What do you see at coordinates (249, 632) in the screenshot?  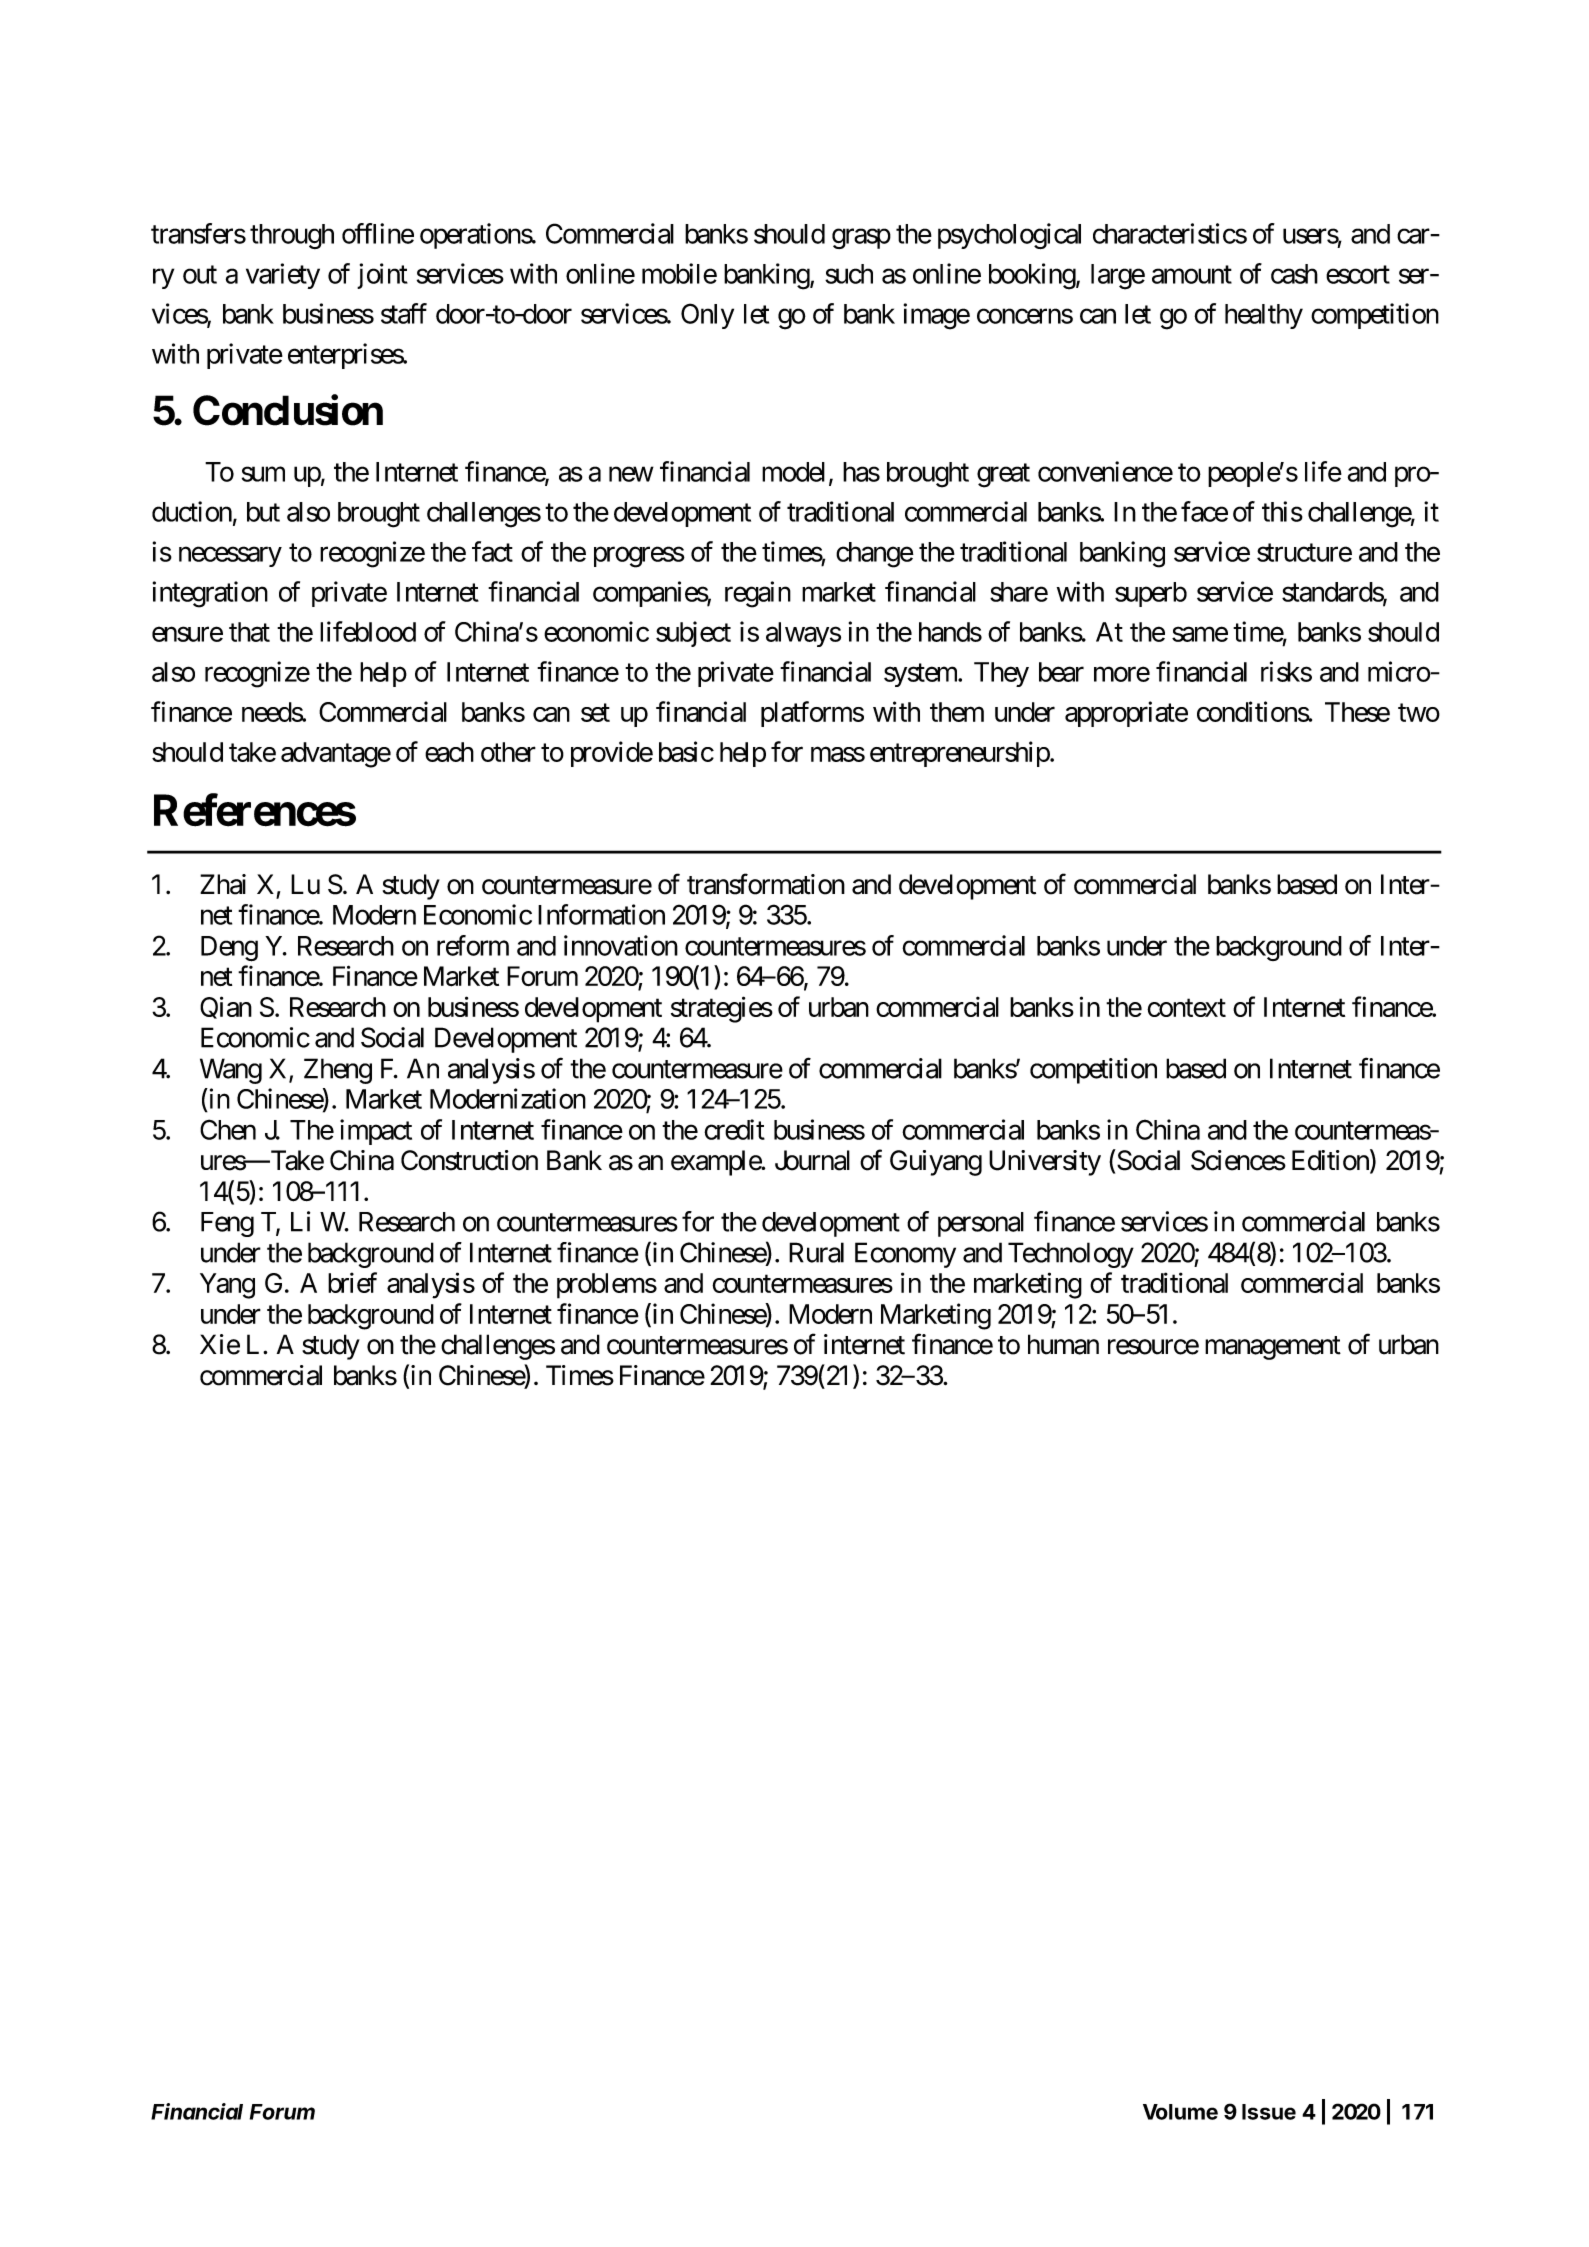 I see `that` at bounding box center [249, 632].
